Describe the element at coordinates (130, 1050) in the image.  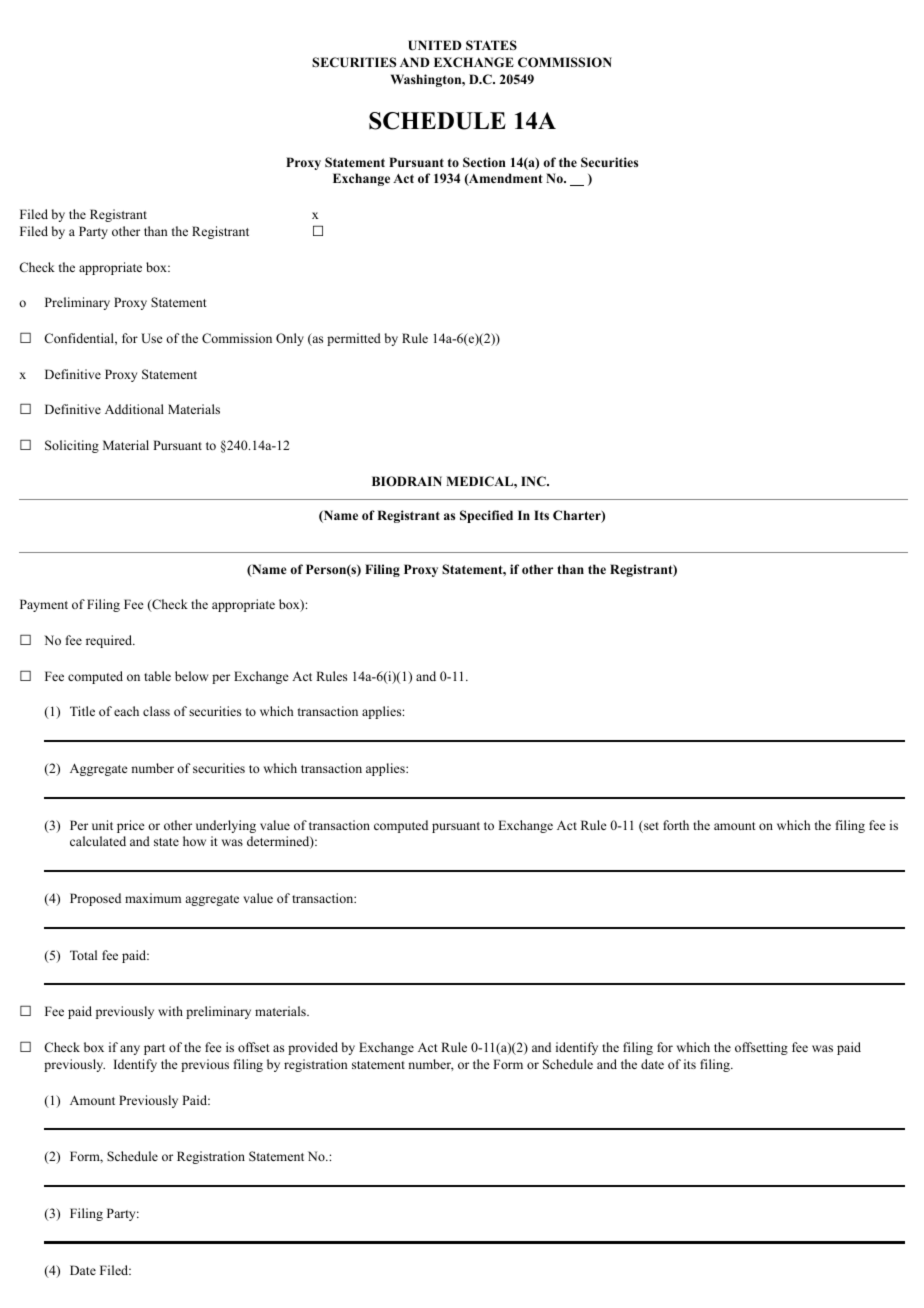
I see `any` at that location.
